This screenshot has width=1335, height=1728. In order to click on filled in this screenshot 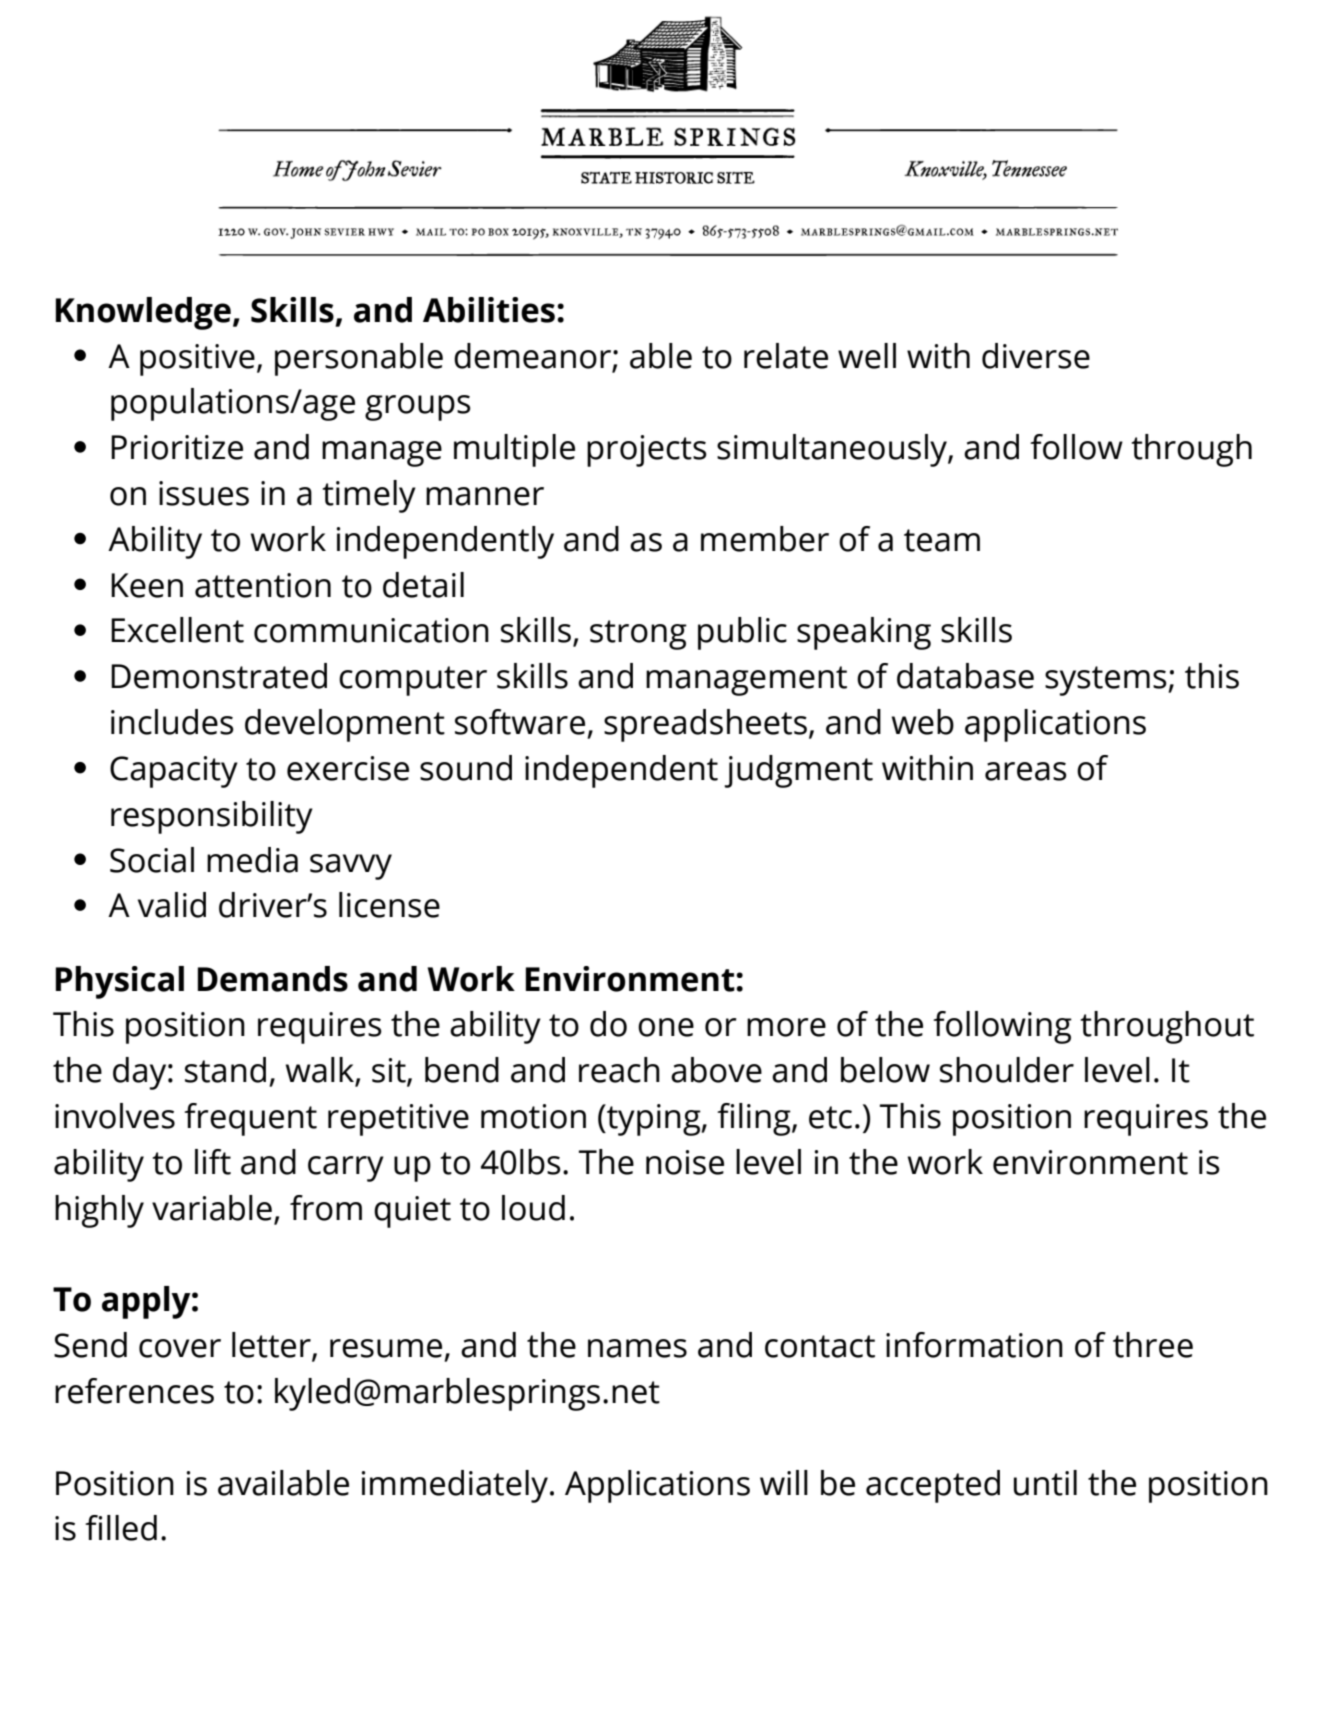, I will do `click(121, 1528)`.
